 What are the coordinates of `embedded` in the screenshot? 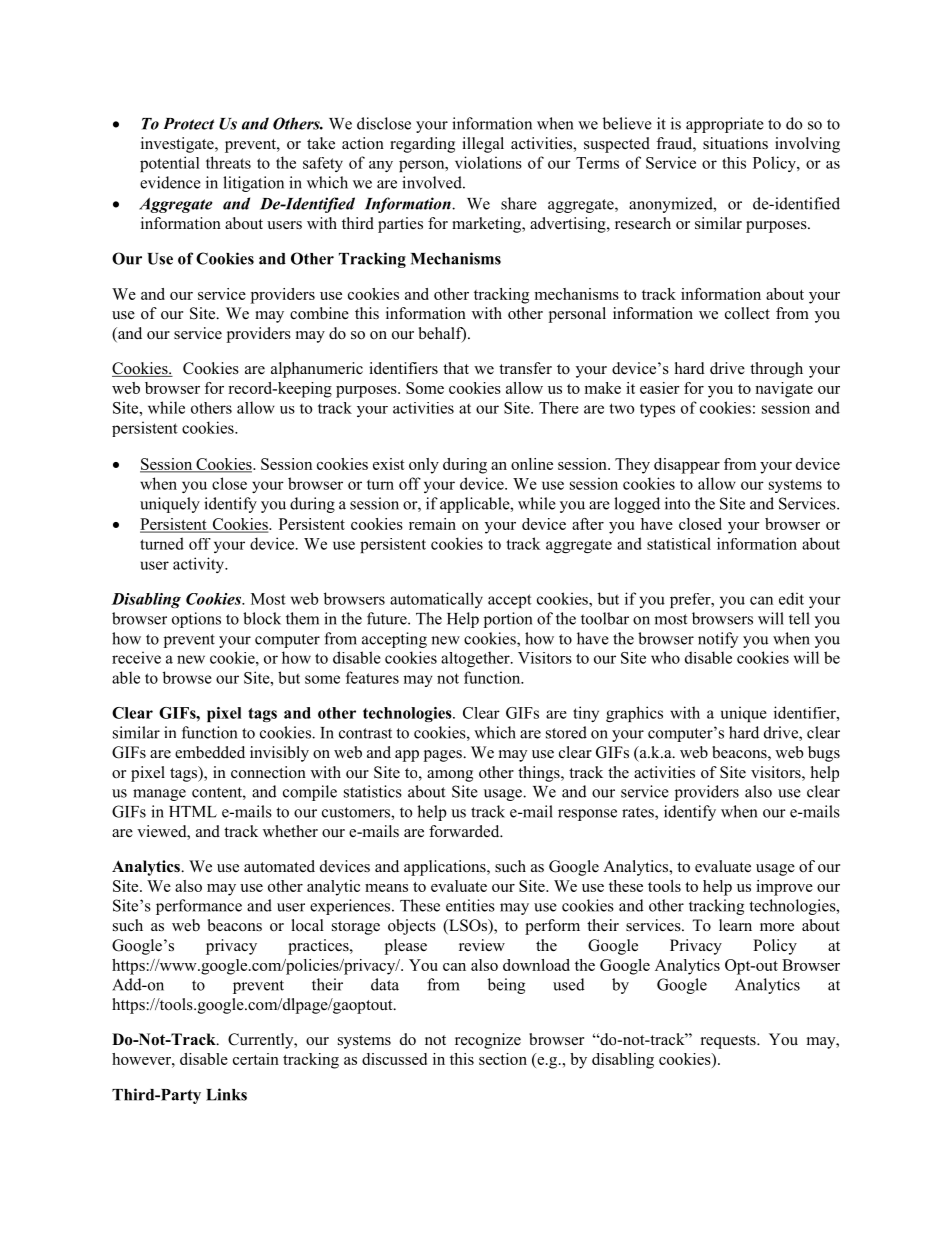 It's located at (210, 752).
